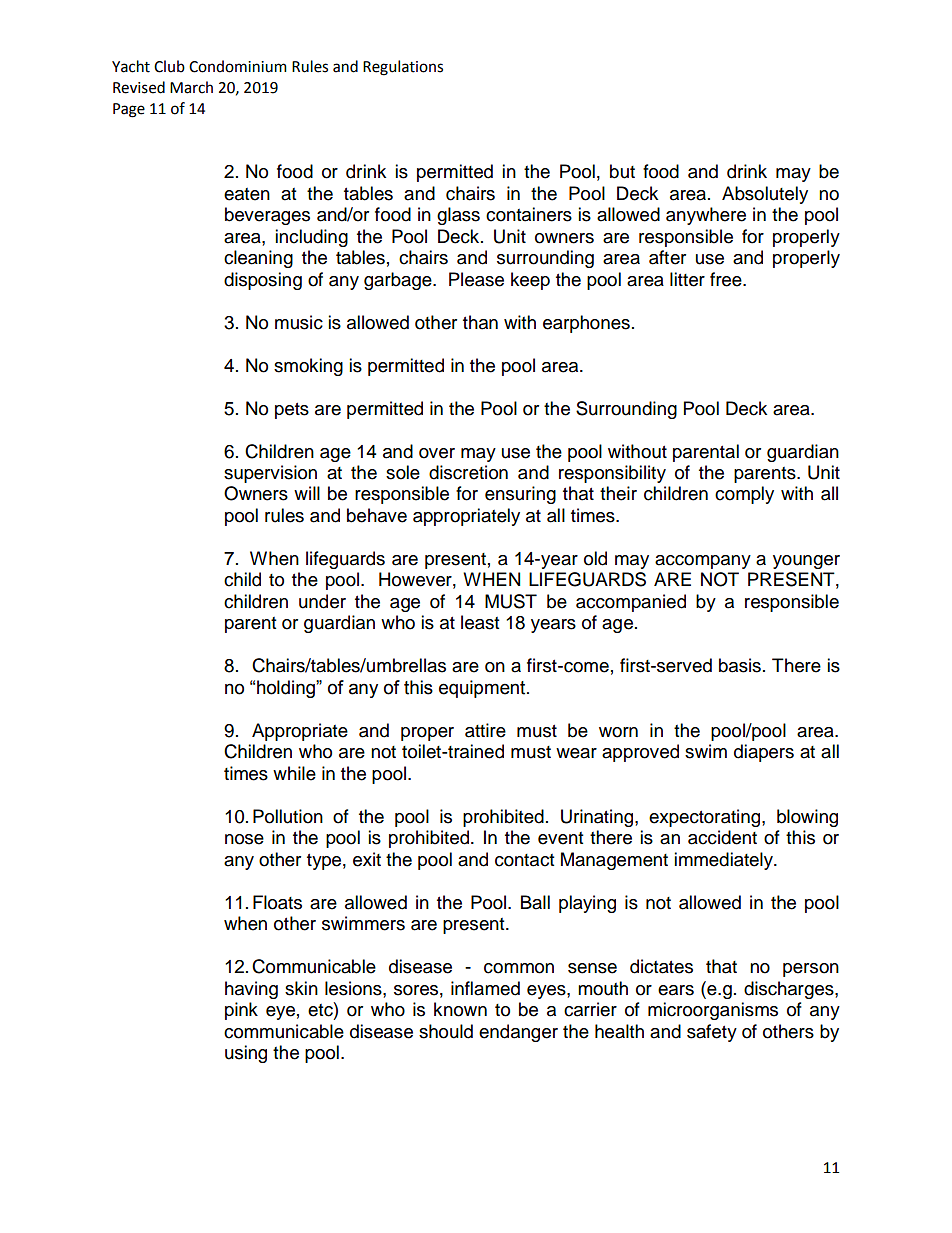 This screenshot has width=952, height=1233. Describe the element at coordinates (524, 860) in the screenshot. I see `contact` at that location.
